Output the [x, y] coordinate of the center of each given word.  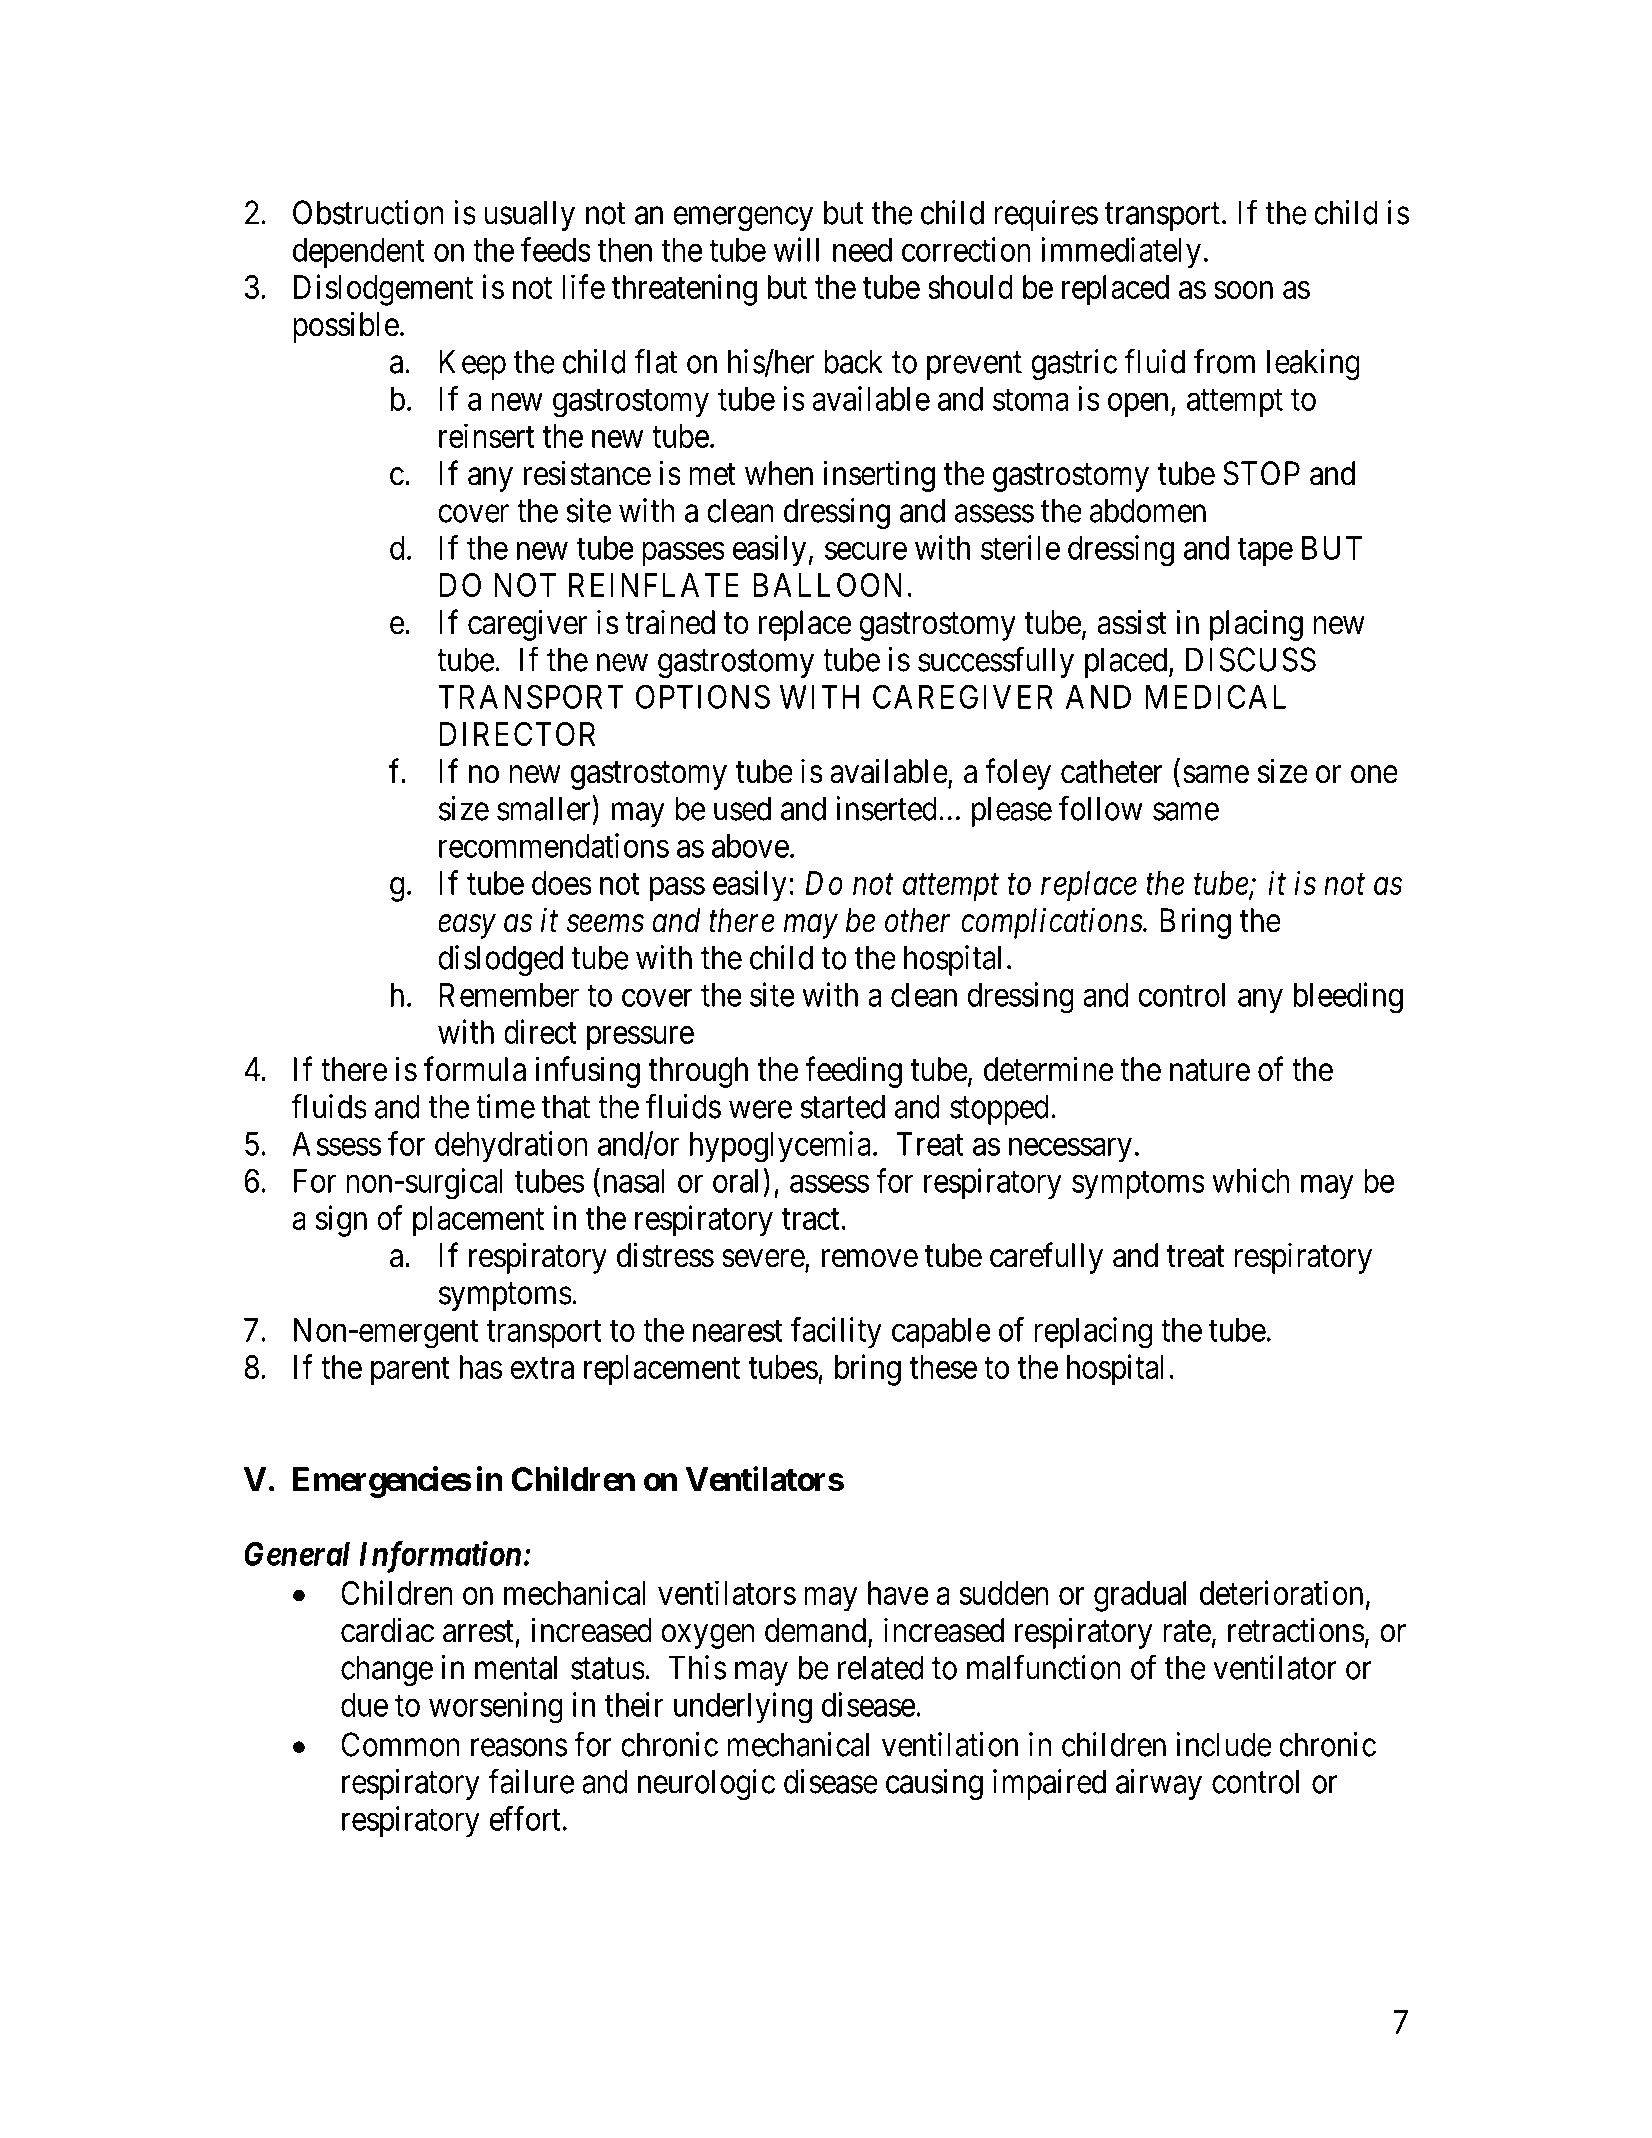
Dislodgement [383, 290]
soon [1243, 290]
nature [1210, 1071]
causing [934, 1784]
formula [475, 1069]
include [1224, 1744]
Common [400, 1744]
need [862, 250]
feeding [853, 1072]
